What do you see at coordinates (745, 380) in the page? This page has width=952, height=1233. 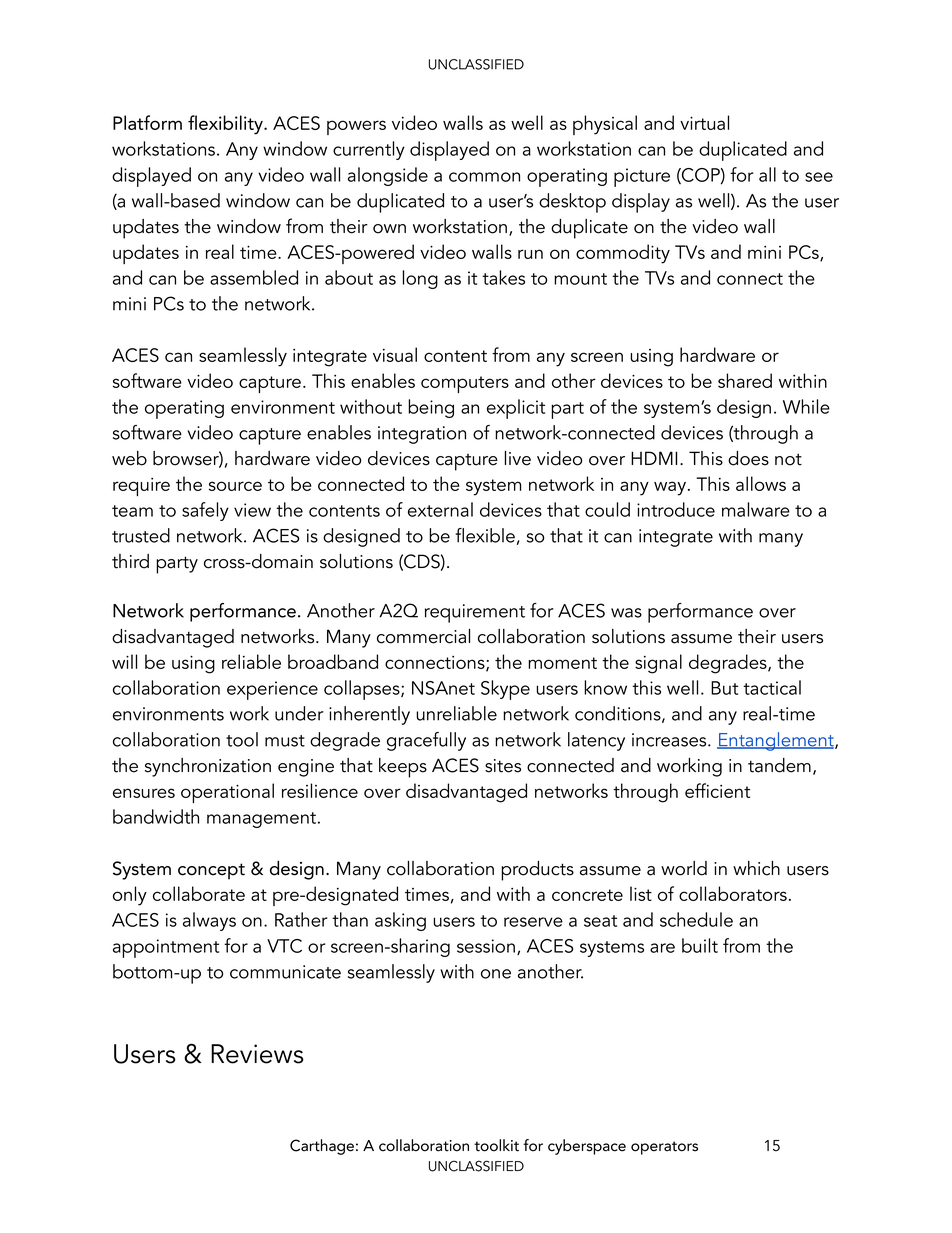 I see `shared` at bounding box center [745, 380].
